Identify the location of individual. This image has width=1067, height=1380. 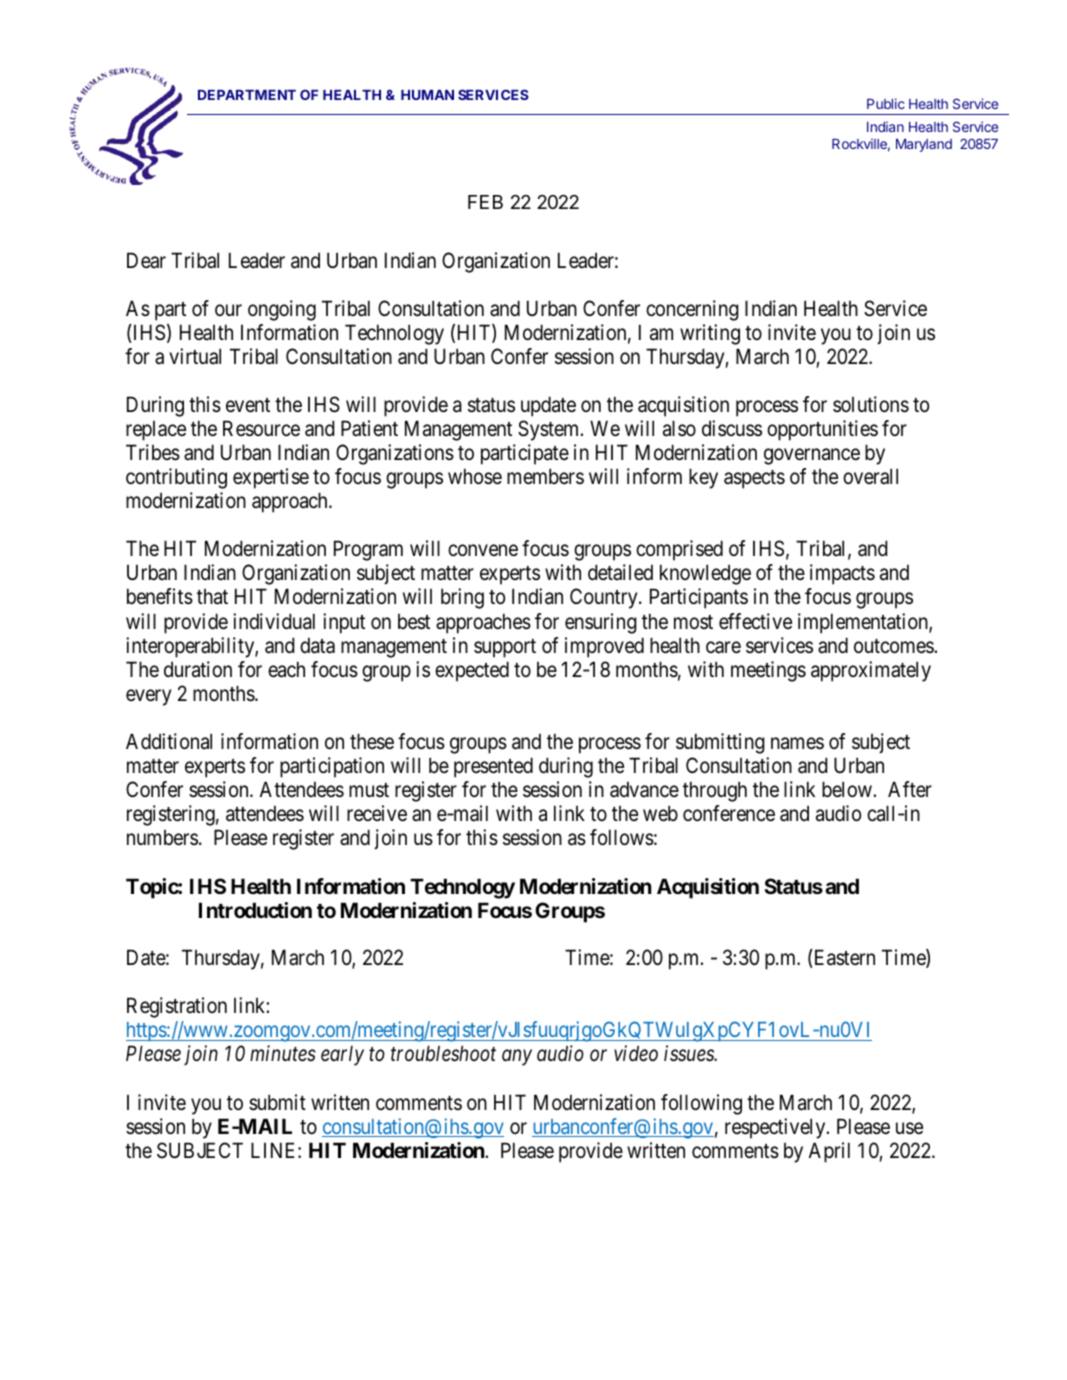
(274, 621).
